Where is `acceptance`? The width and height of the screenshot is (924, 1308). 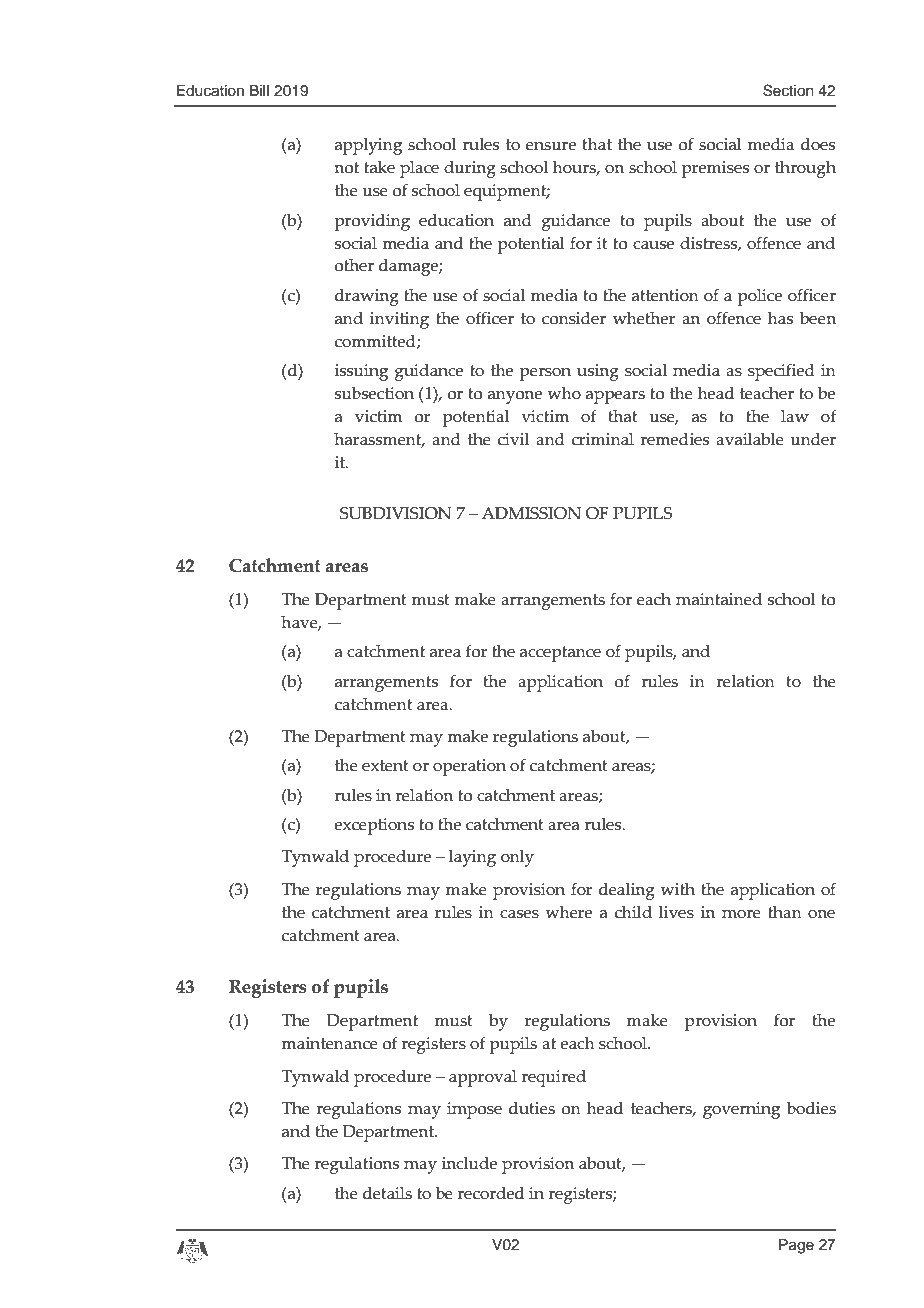 acceptance is located at coordinates (560, 654).
